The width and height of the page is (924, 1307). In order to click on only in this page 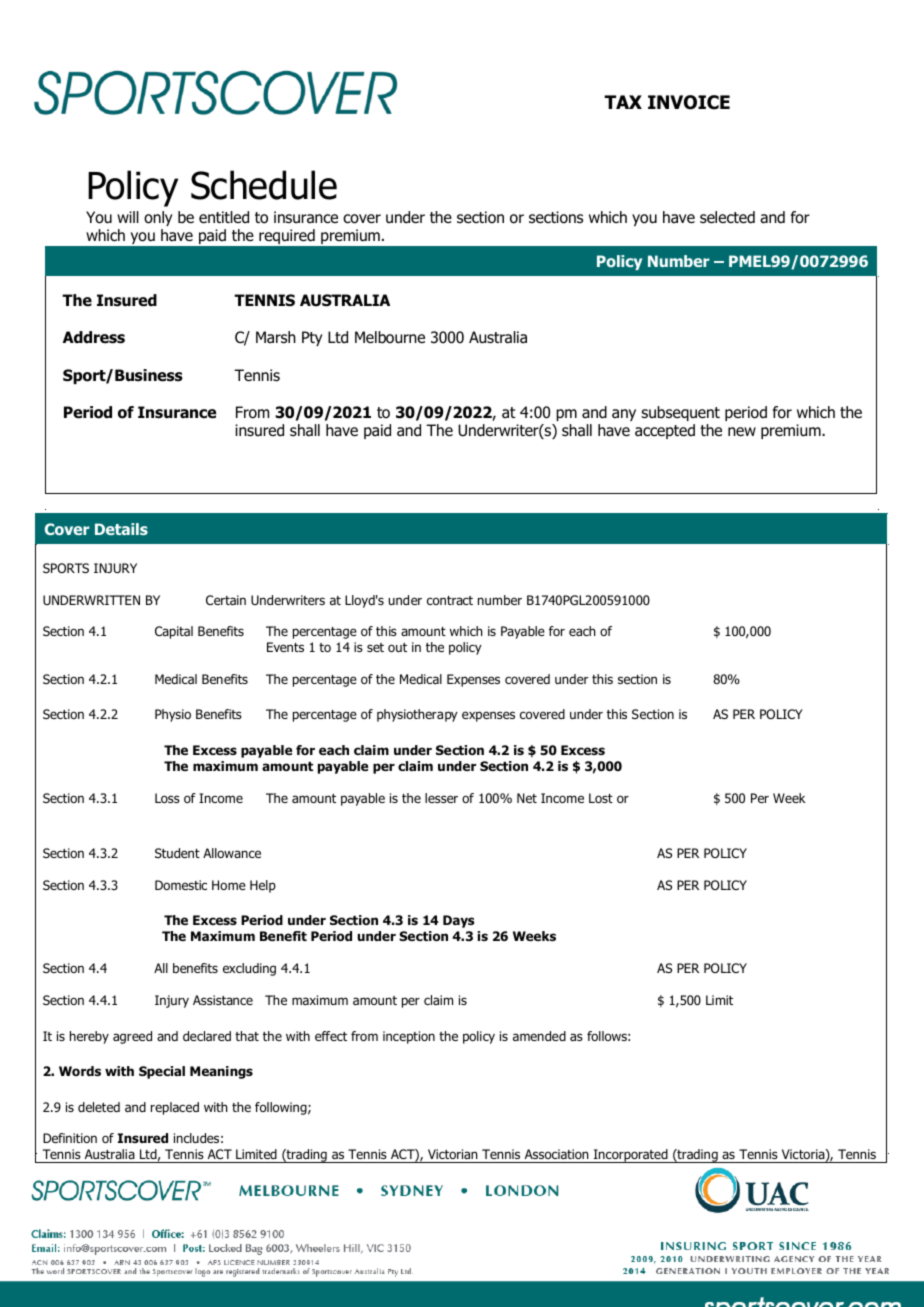, I will do `click(158, 218)`.
